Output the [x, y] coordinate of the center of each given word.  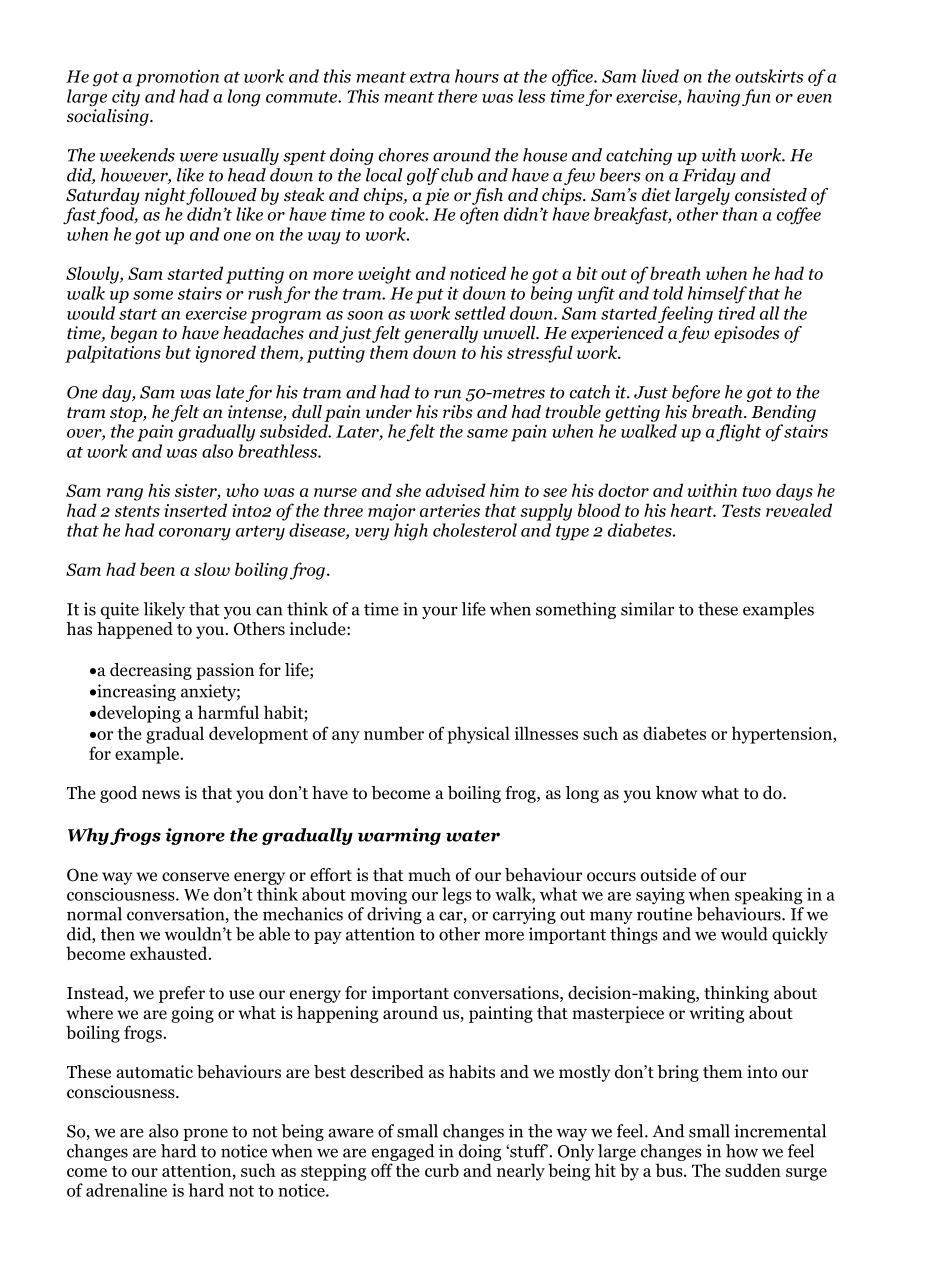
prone [205, 1134]
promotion [177, 78]
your [440, 612]
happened [135, 630]
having [713, 98]
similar [647, 609]
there [457, 96]
